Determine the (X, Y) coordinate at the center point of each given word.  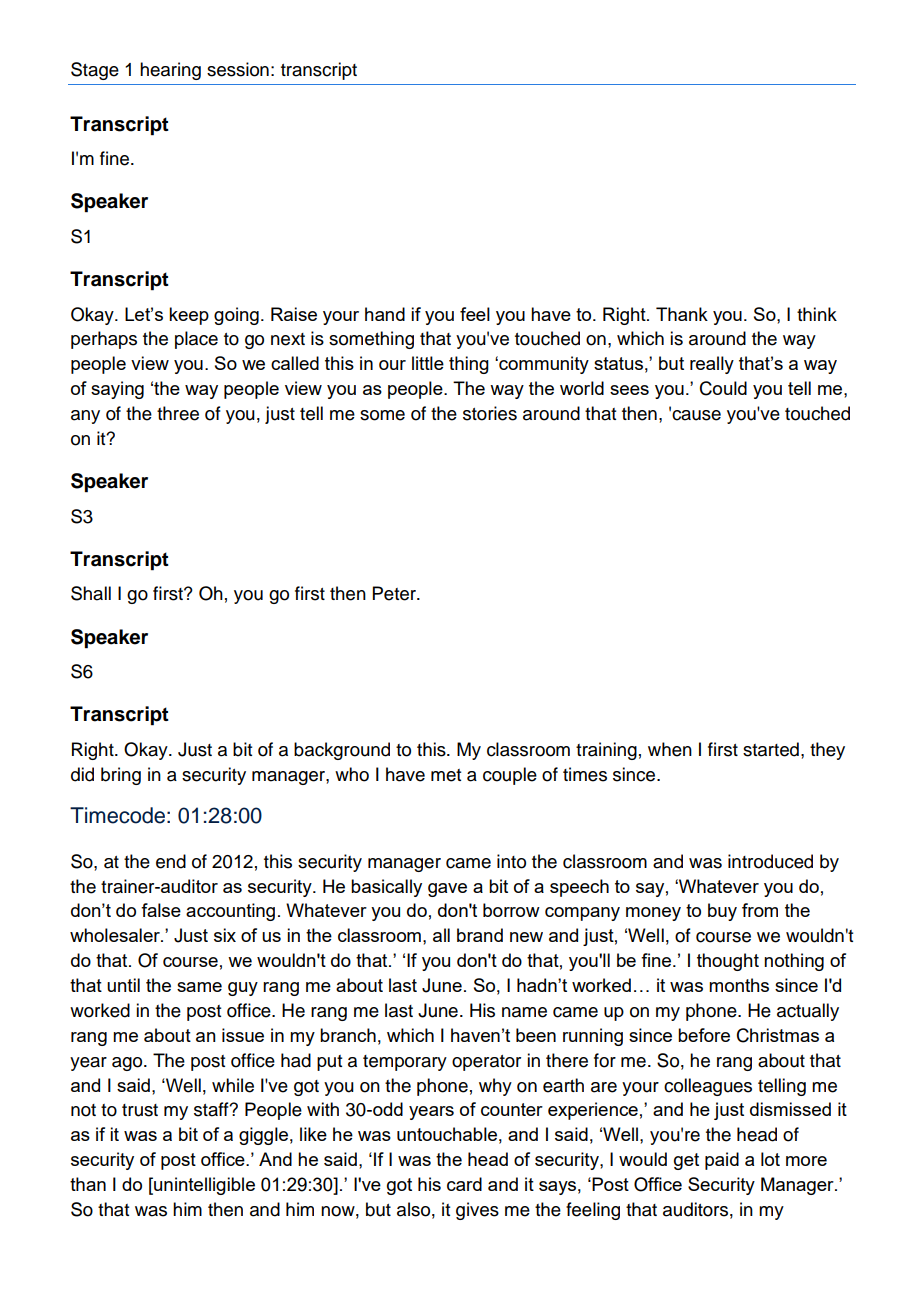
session (238, 69)
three (178, 413)
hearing (170, 71)
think (817, 314)
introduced (770, 861)
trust (140, 1110)
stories (490, 413)
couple (510, 776)
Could (723, 388)
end (171, 861)
